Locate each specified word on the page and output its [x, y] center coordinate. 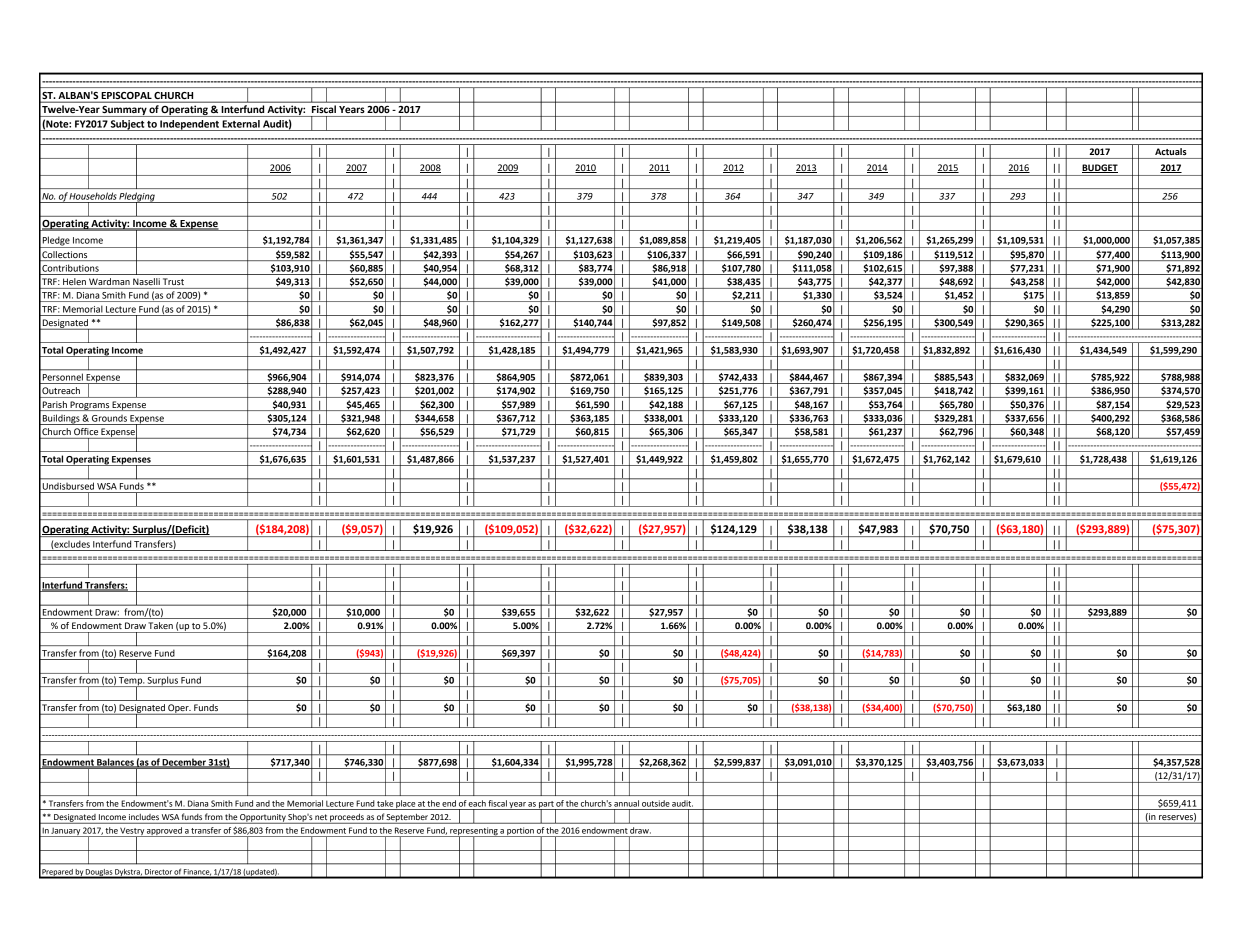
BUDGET [1100, 168]
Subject [127, 125]
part [546, 805]
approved [164, 832]
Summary [125, 111]
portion [520, 832]
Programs [89, 406]
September [407, 819]
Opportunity [263, 819]
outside [656, 803]
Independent [189, 125]
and [263, 803]
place [405, 805]
